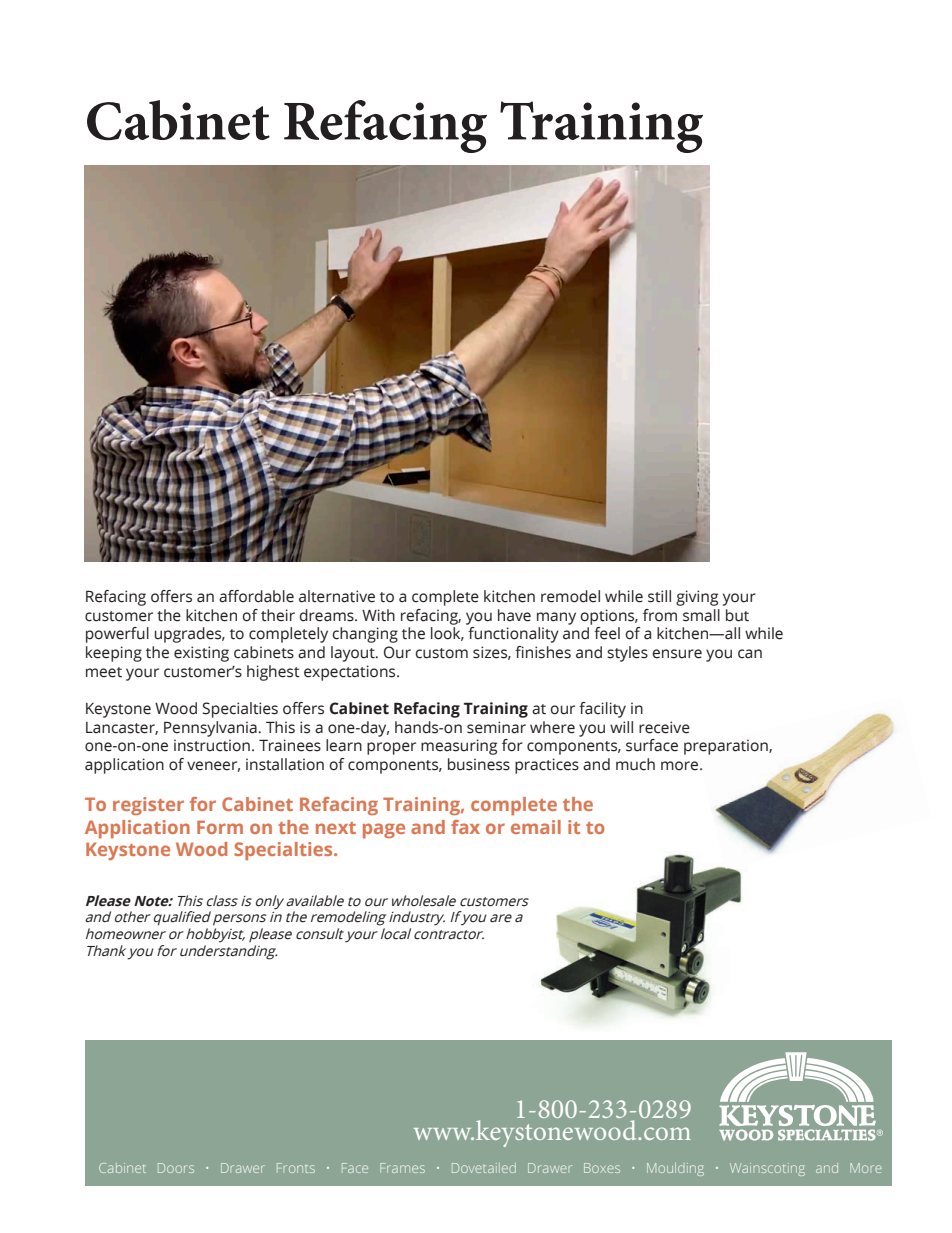  I want to click on page, so click(384, 830).
